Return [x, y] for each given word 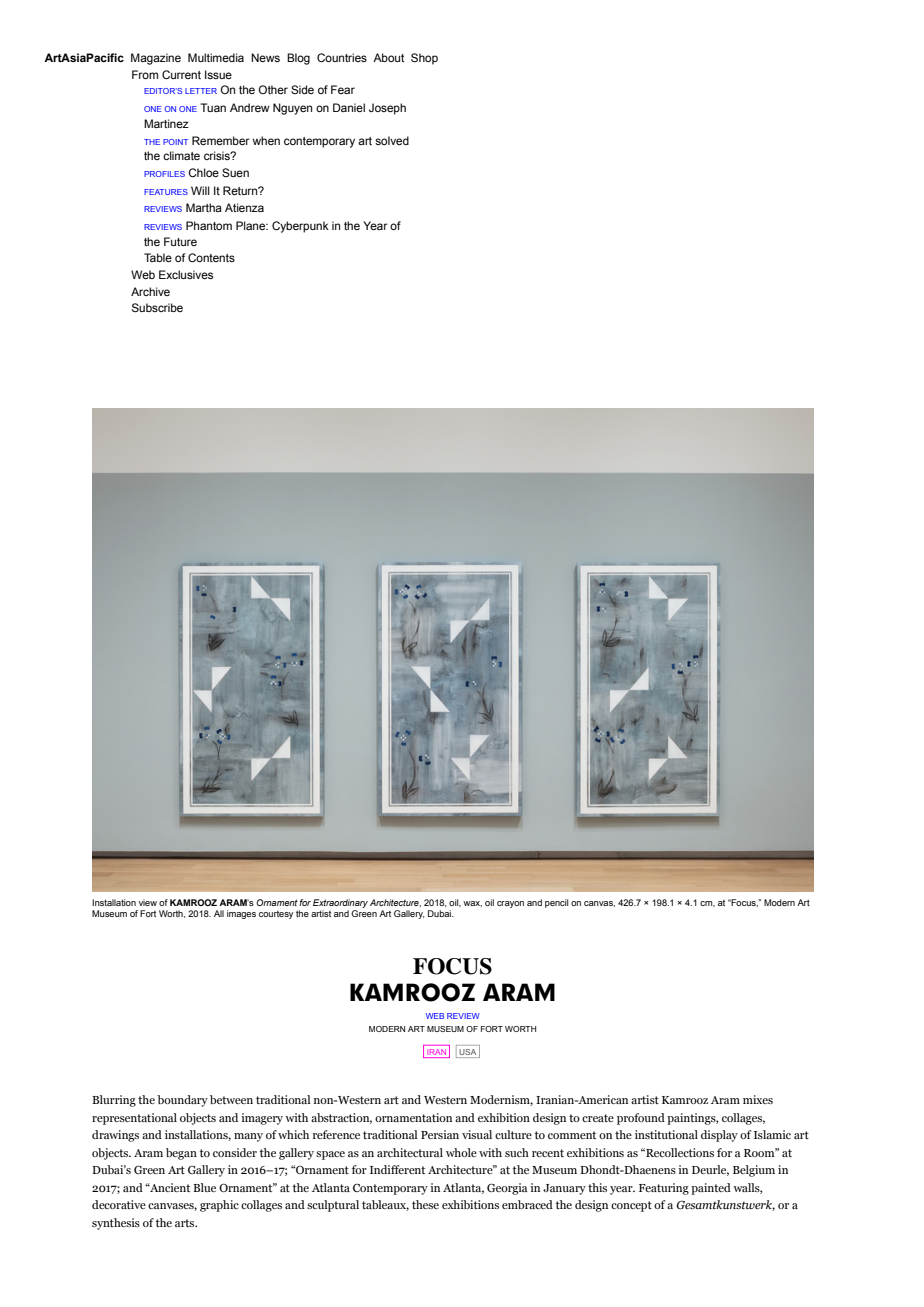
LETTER [201, 91]
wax [472, 904]
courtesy [276, 915]
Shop [424, 59]
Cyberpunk [300, 227]
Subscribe [157, 307]
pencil [556, 903]
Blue [204, 1187]
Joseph [387, 109]
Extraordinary [340, 905]
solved [392, 140]
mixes [758, 1099]
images [241, 914]
